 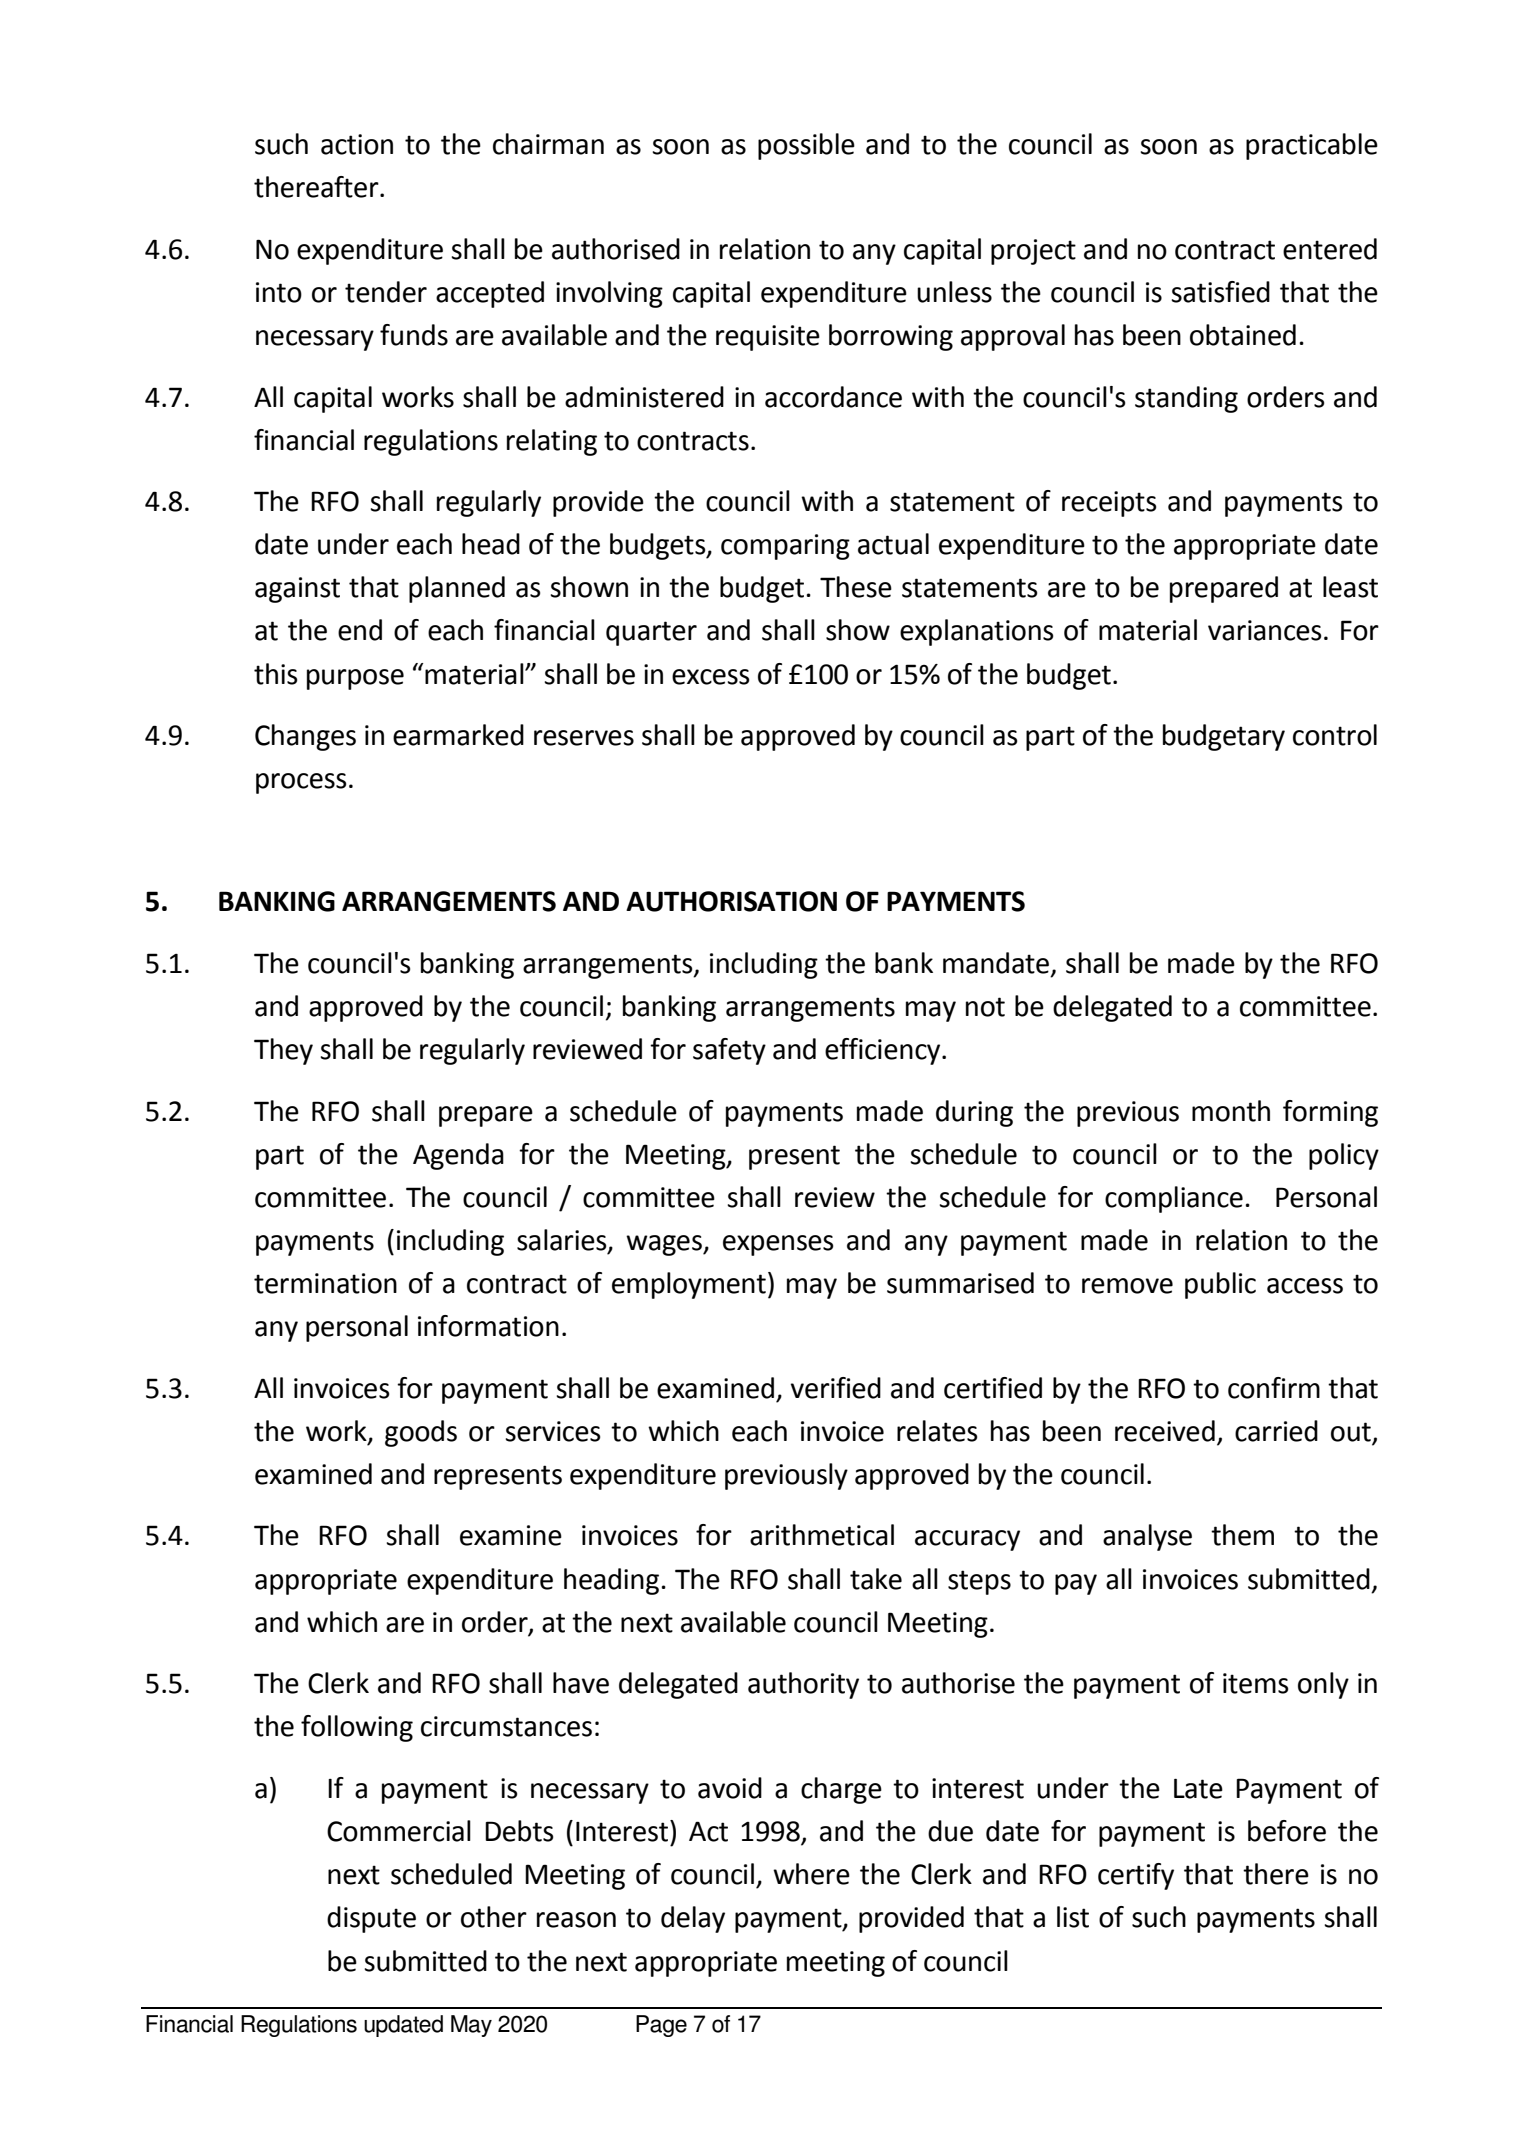 What do you see at coordinates (806, 146) in the screenshot?
I see `possible` at bounding box center [806, 146].
